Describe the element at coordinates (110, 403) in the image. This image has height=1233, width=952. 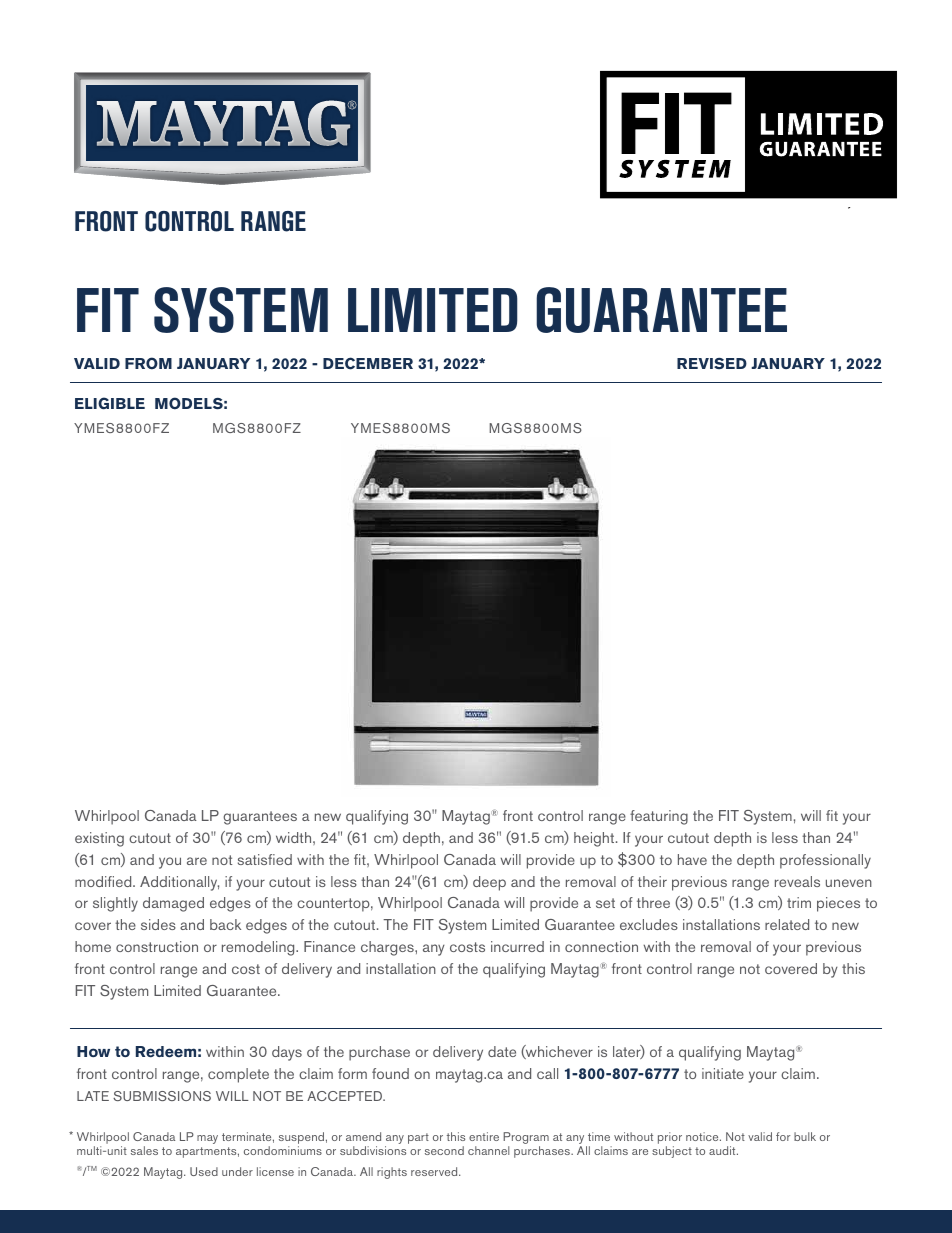
I see `ELIGIBLE` at that location.
